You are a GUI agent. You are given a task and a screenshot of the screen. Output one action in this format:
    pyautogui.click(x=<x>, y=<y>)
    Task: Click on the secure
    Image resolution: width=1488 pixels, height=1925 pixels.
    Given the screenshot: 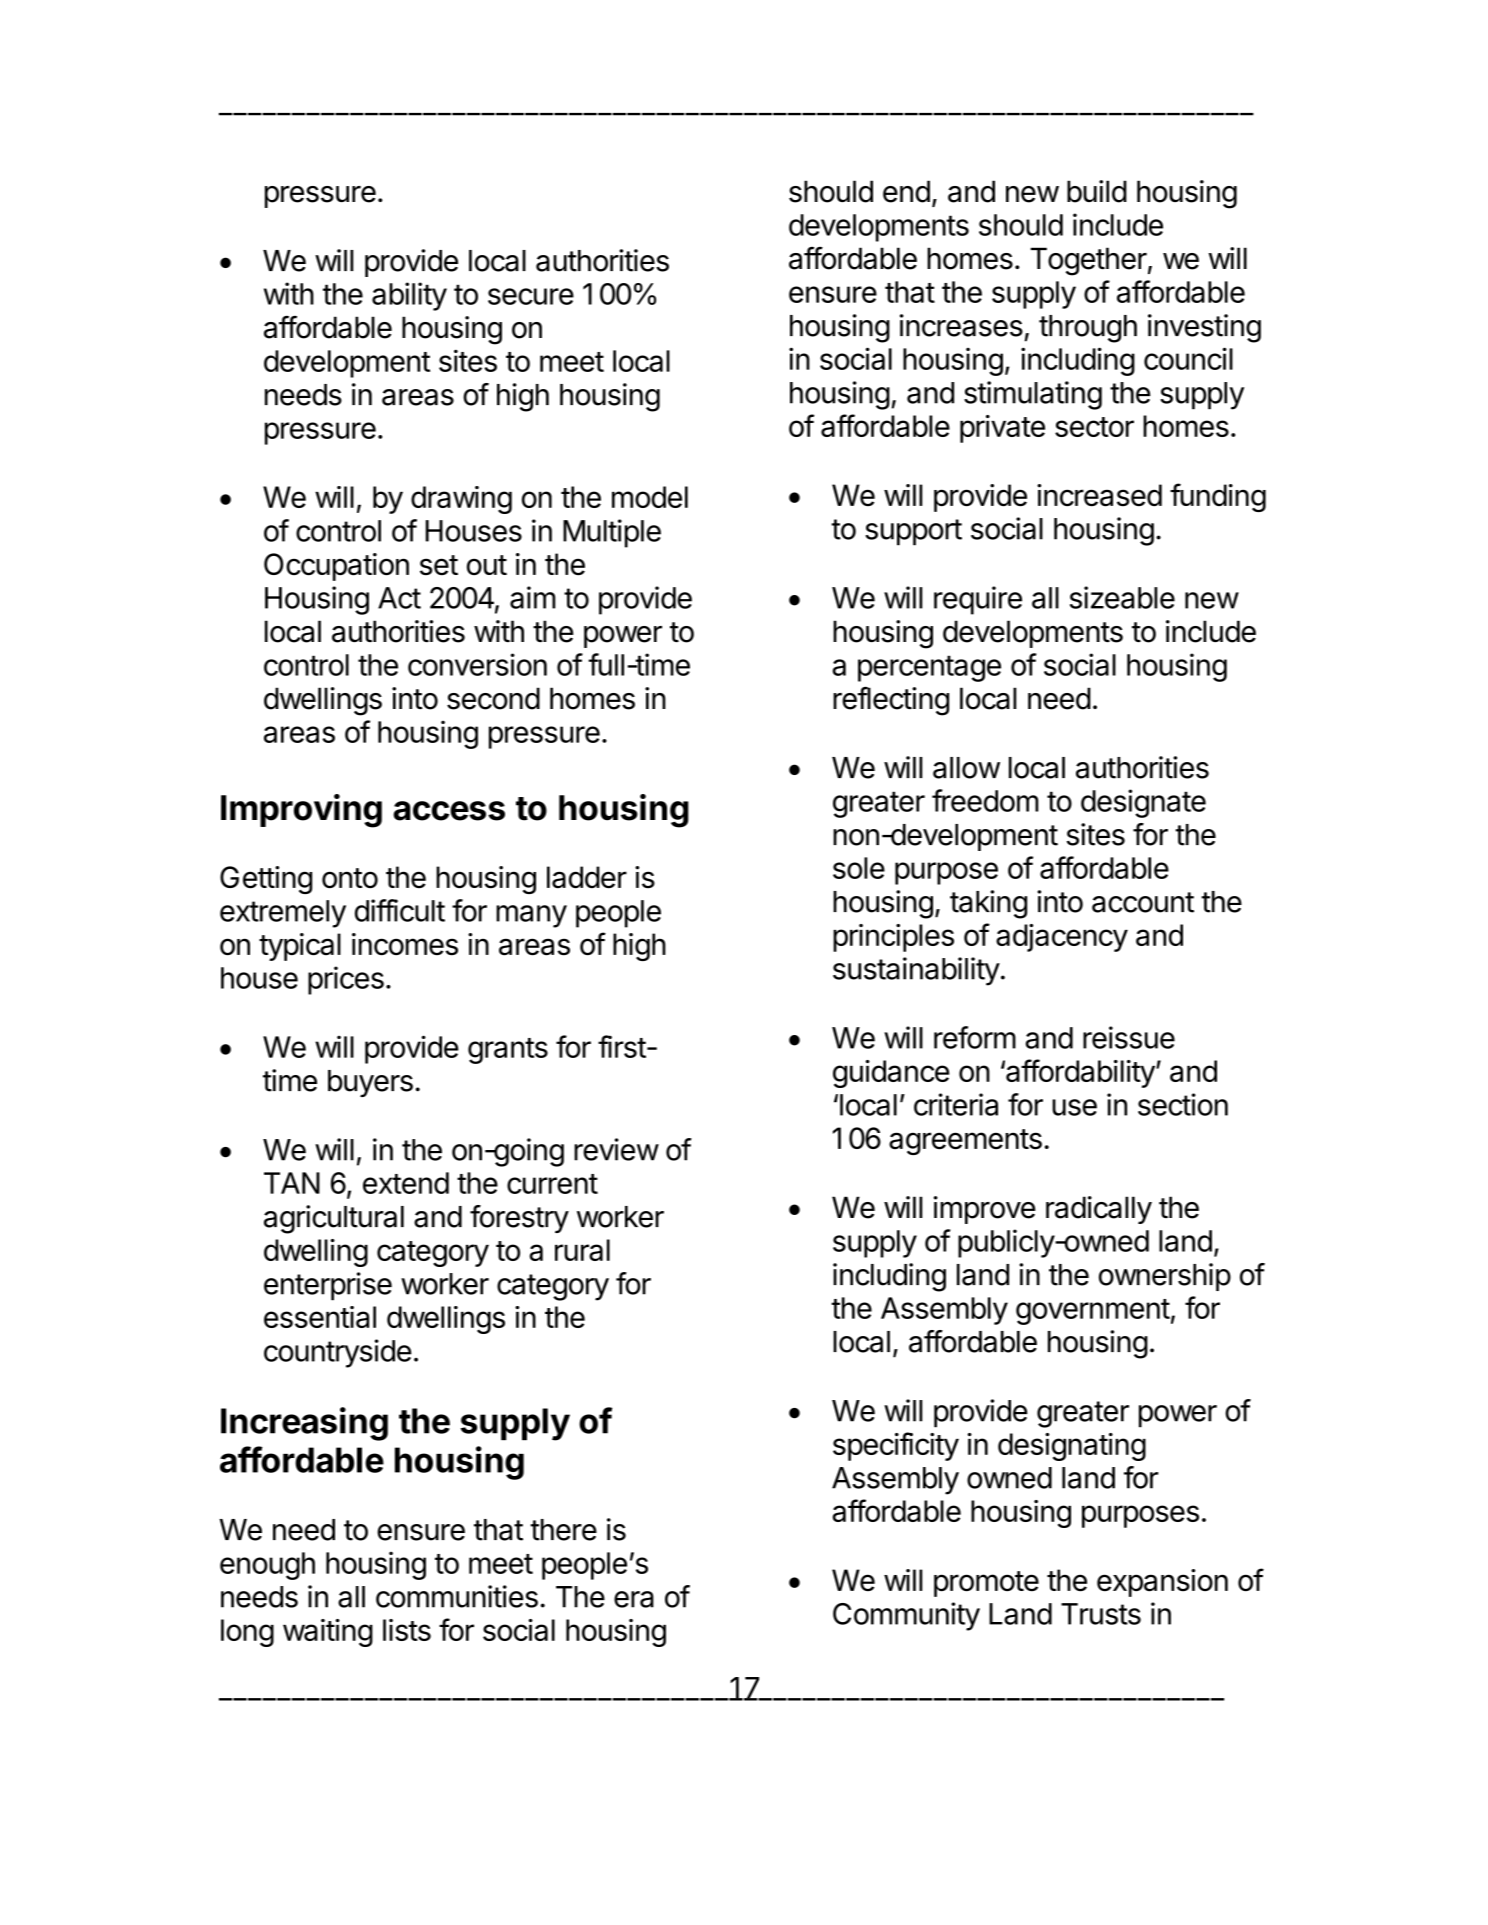 What is the action you would take?
    pyautogui.click(x=531, y=296)
